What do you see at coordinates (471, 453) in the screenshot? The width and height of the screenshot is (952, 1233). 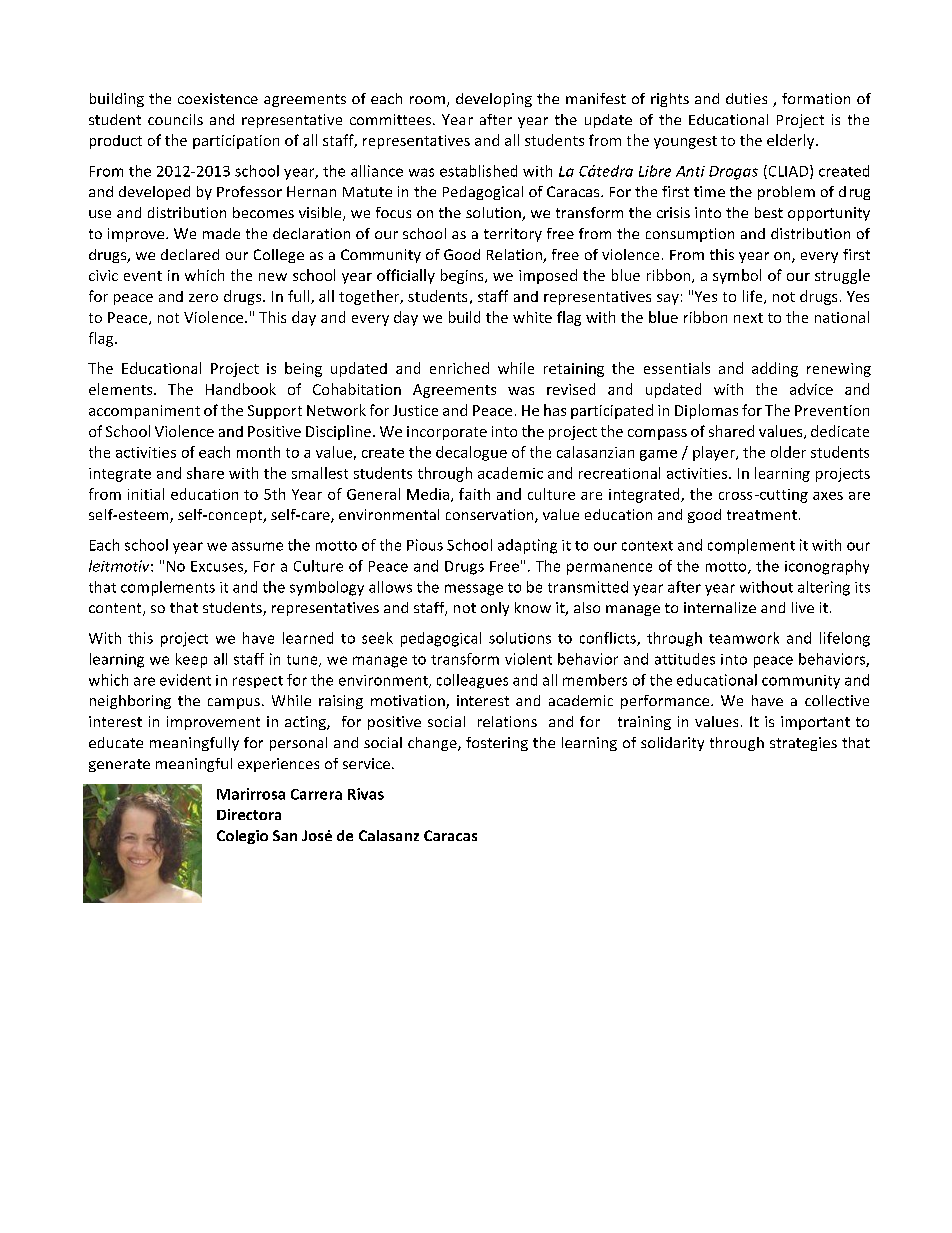 I see `decalogue` at bounding box center [471, 453].
